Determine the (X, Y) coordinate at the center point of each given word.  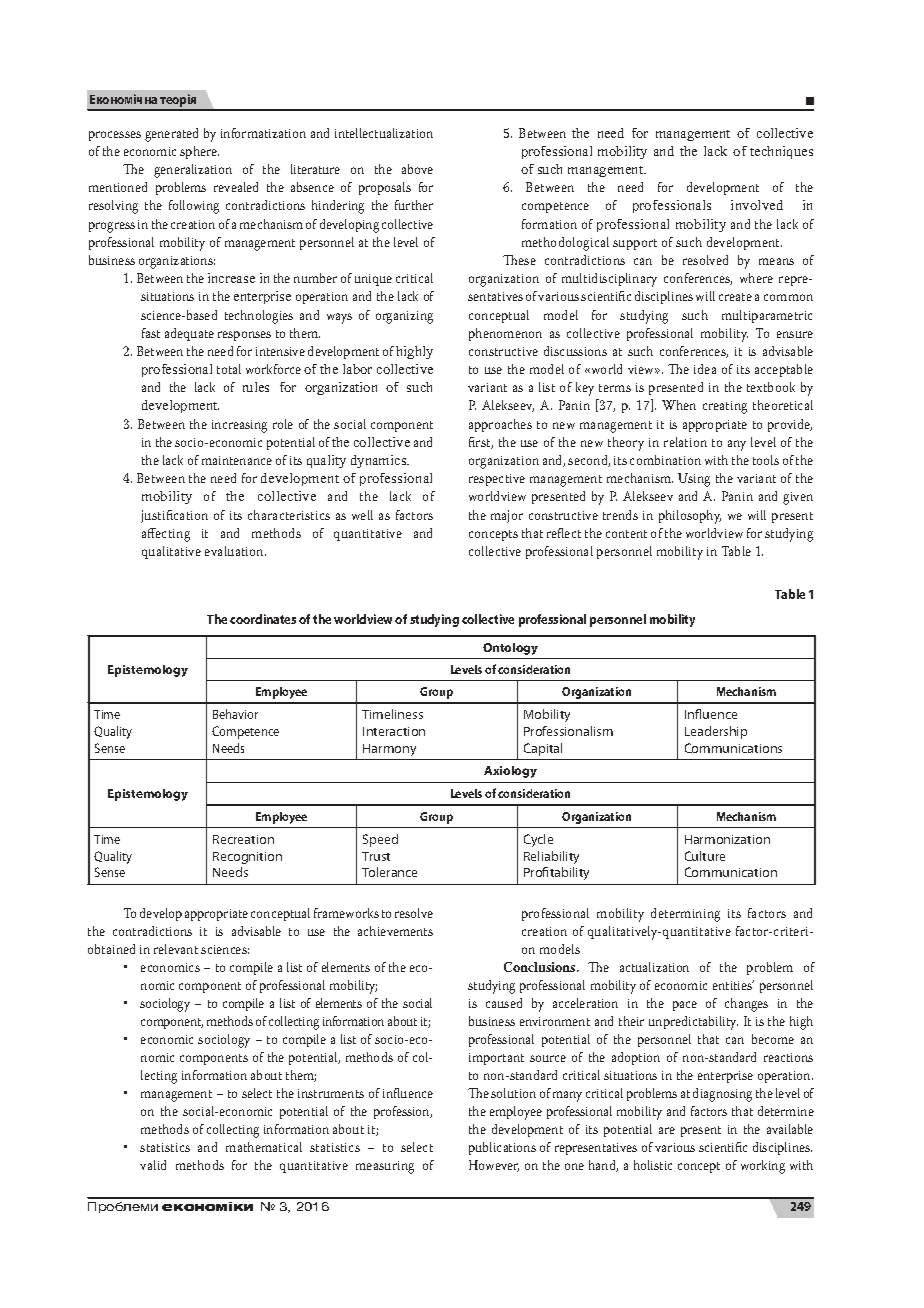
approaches (500, 425)
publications (502, 1148)
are (667, 1130)
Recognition (247, 858)
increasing (239, 426)
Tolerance (389, 872)
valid (153, 1165)
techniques (781, 152)
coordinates (263, 619)
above (417, 169)
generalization (193, 171)
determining (685, 915)
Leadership (716, 732)
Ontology (510, 649)
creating (725, 407)
